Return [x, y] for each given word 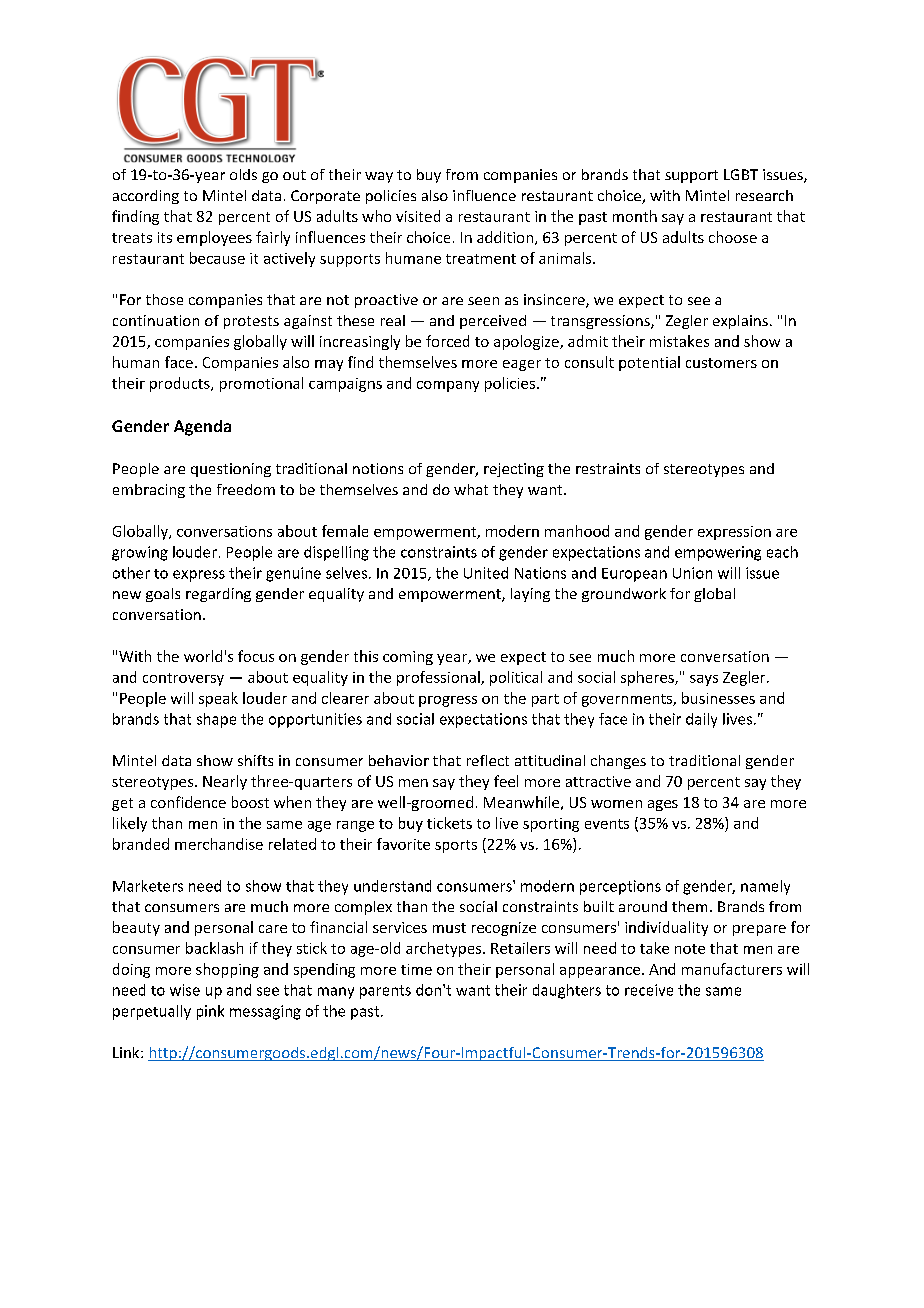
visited [418, 216]
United [486, 573]
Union [692, 573]
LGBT [741, 174]
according [146, 197]
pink [210, 1012]
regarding [218, 595]
